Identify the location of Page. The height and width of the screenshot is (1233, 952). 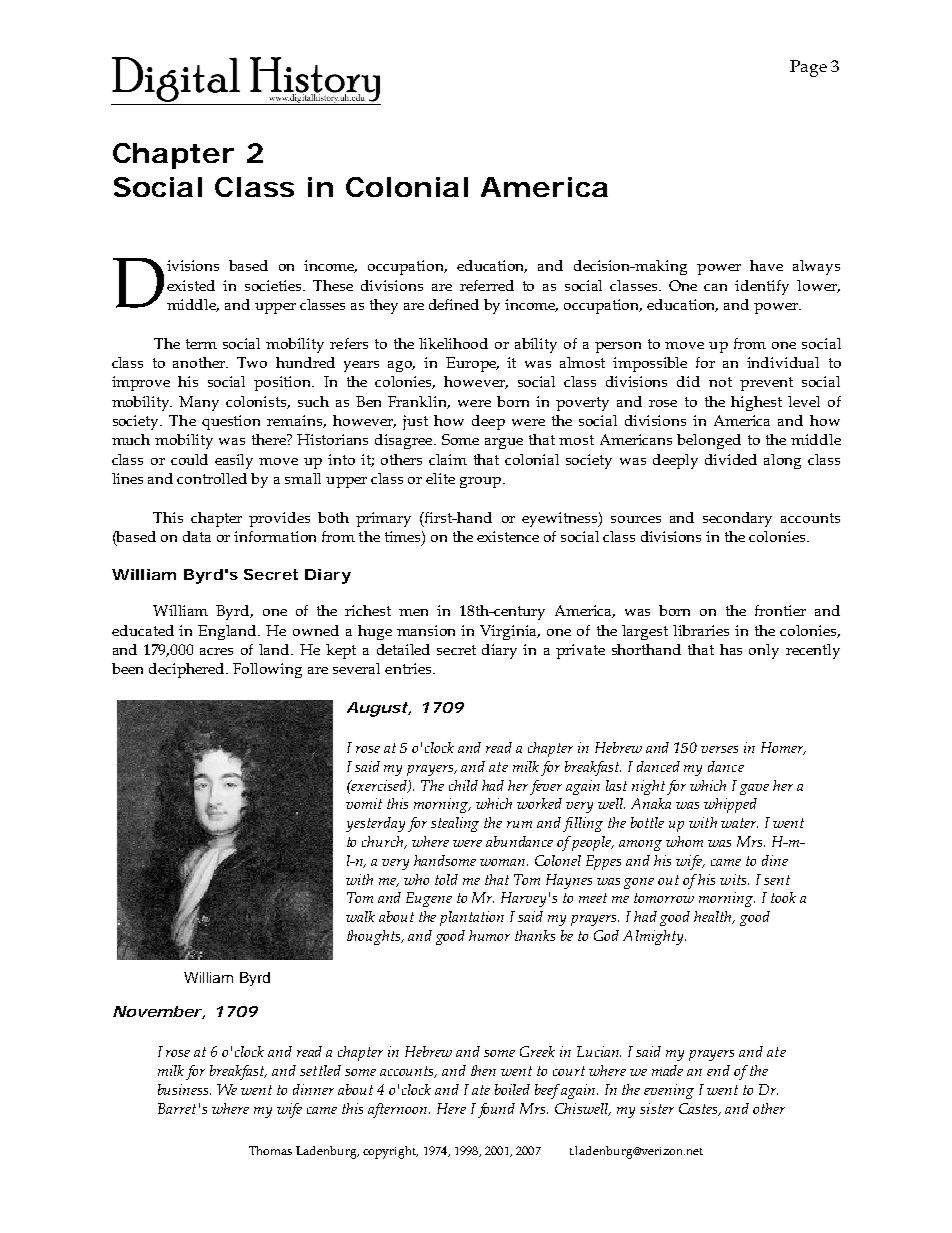
(808, 68).
